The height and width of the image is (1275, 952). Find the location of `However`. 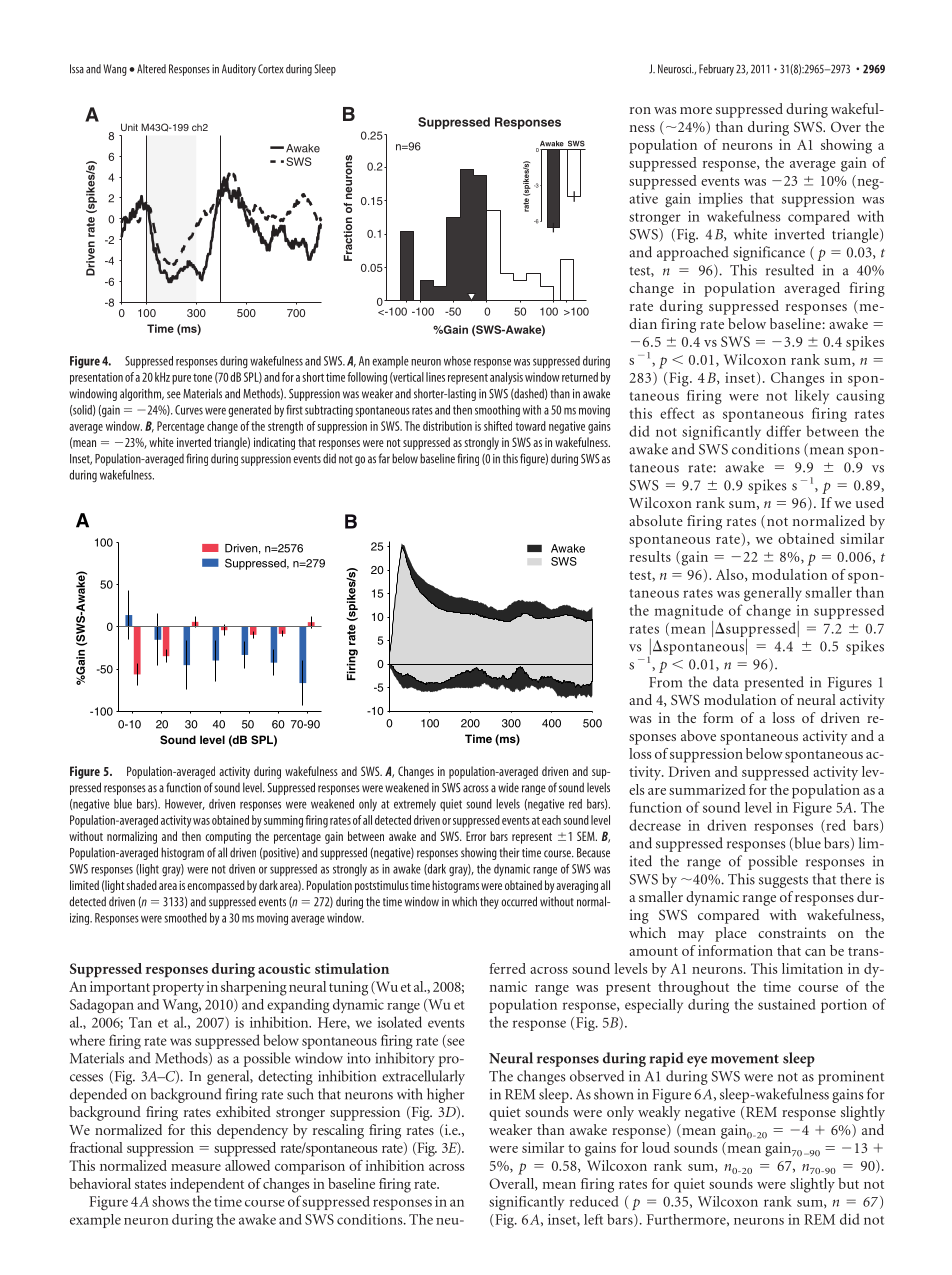

However is located at coordinates (185, 804).
